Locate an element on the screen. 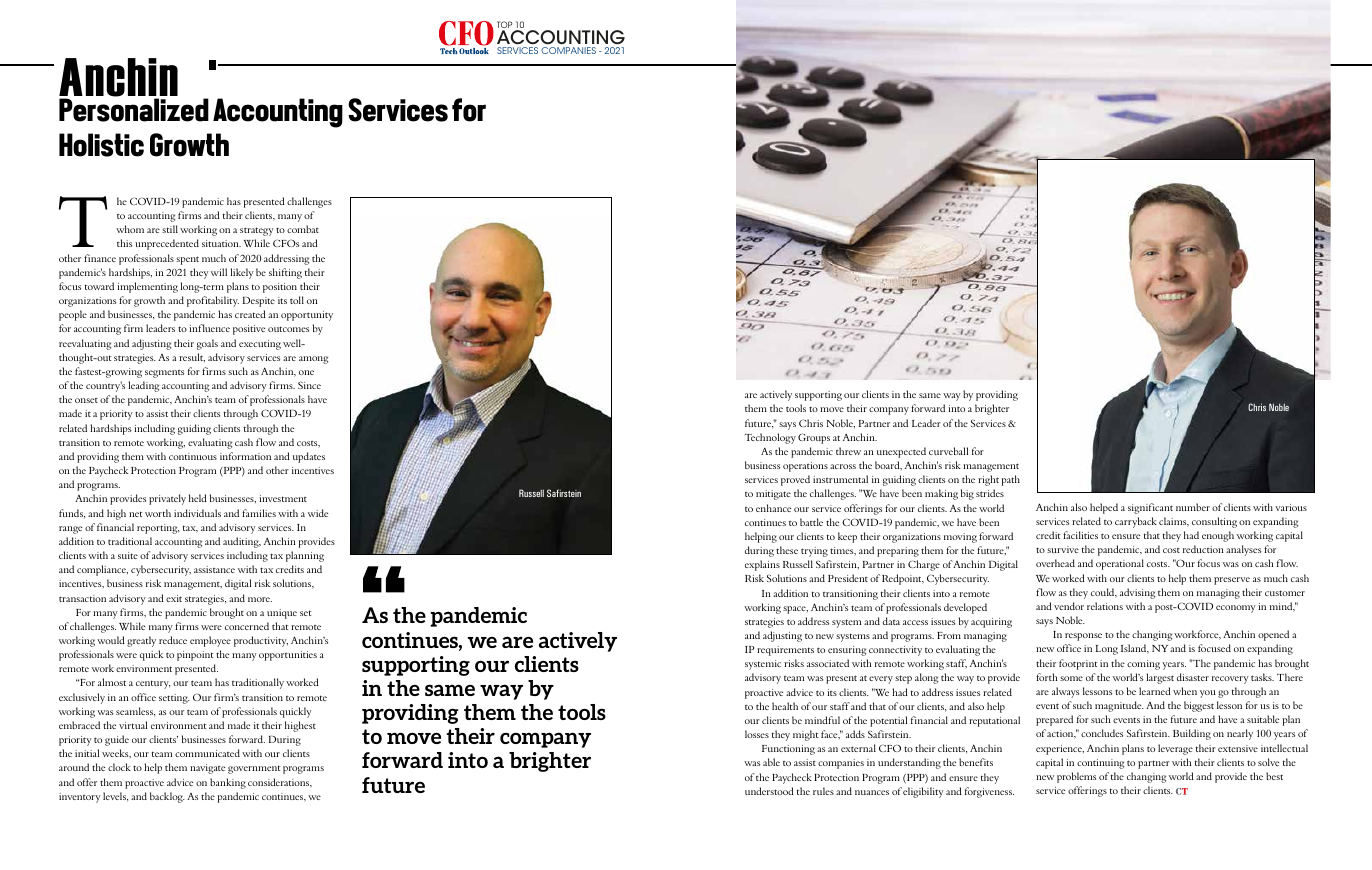  navigate is located at coordinates (207, 769).
